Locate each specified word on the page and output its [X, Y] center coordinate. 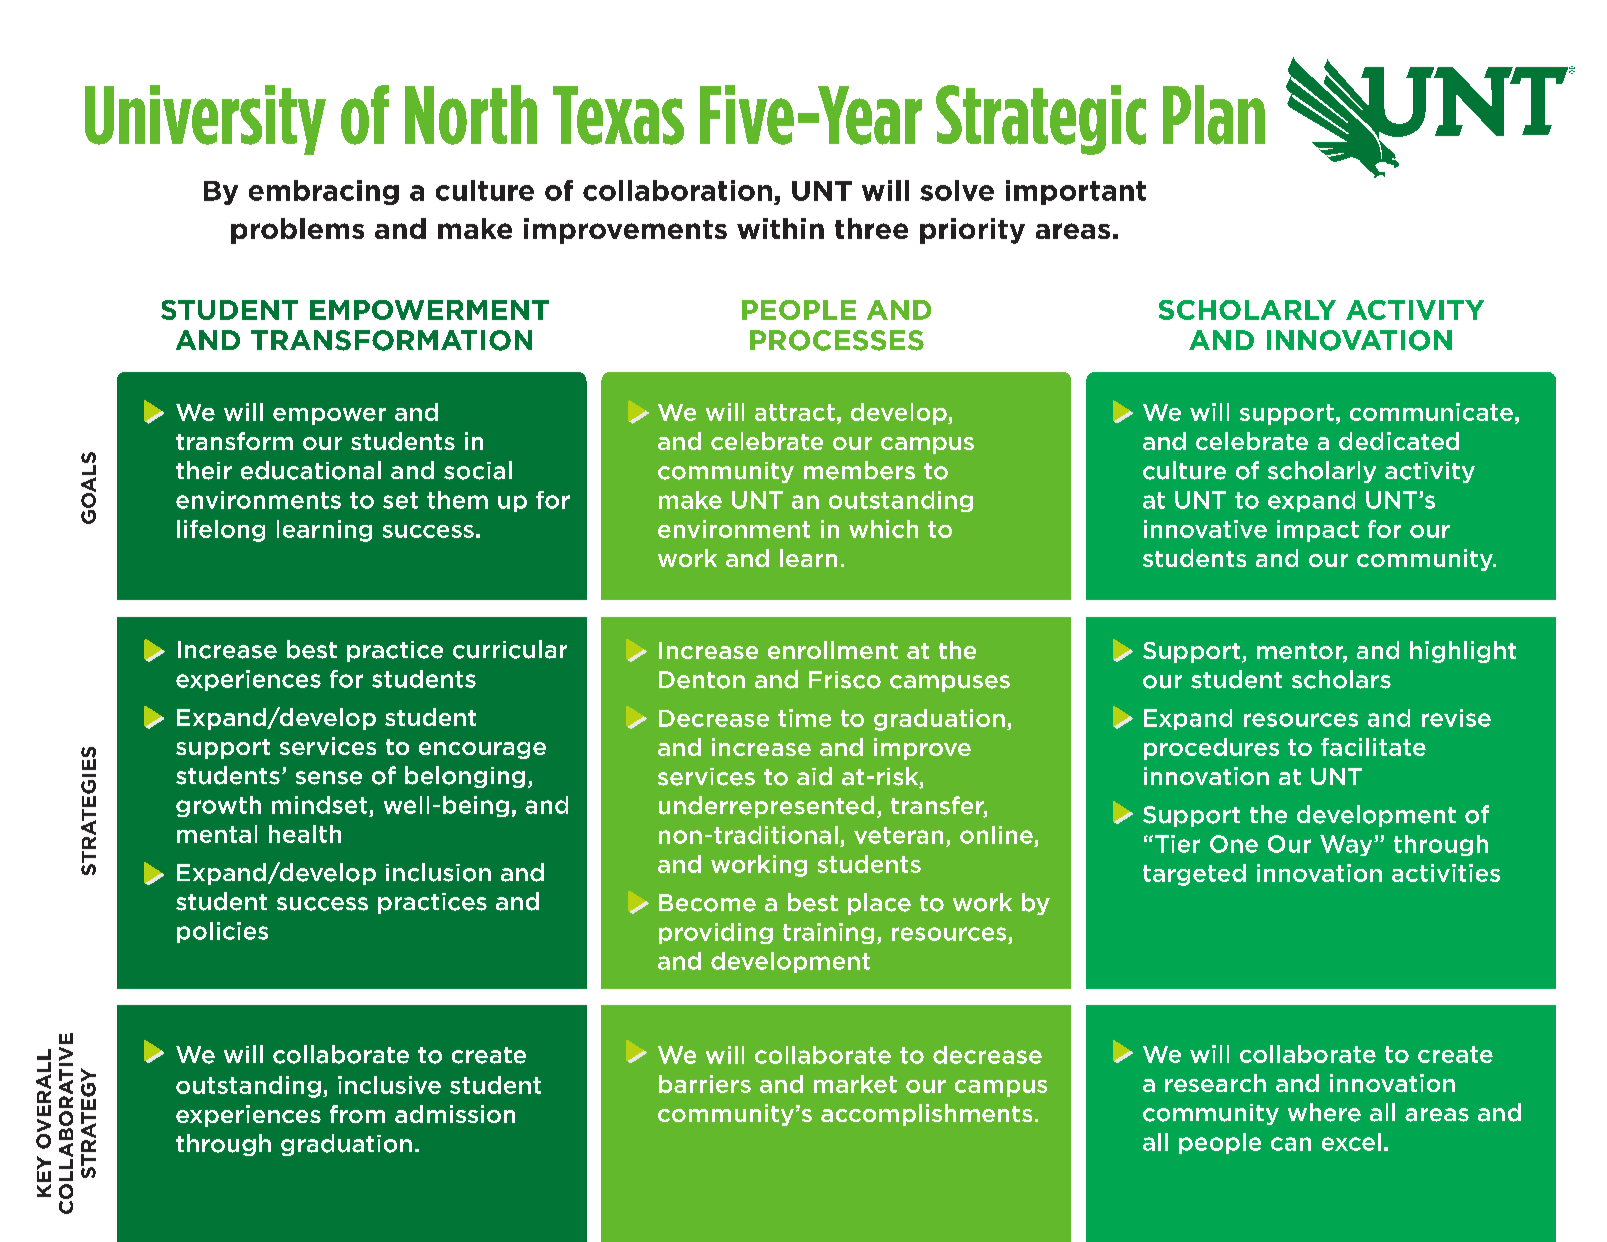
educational [311, 470]
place [879, 904]
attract [795, 412]
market [855, 1084]
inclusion [438, 872]
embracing [324, 192]
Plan [1214, 115]
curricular [510, 649]
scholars [1341, 679]
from [357, 1114]
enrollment [833, 650]
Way [1347, 845]
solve [957, 190]
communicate [1431, 412]
